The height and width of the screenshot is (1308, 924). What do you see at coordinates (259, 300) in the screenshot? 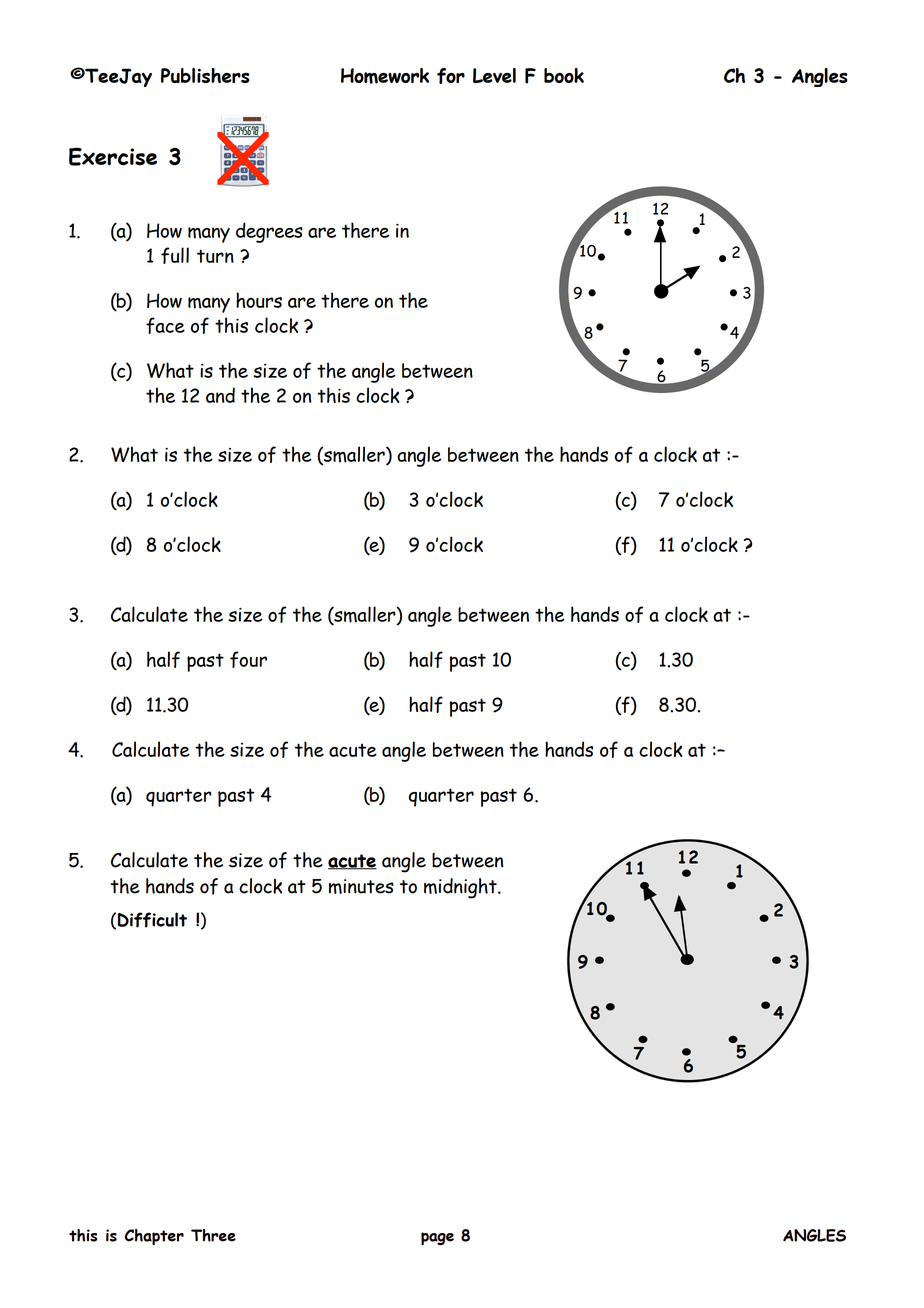
I see `hours` at bounding box center [259, 300].
